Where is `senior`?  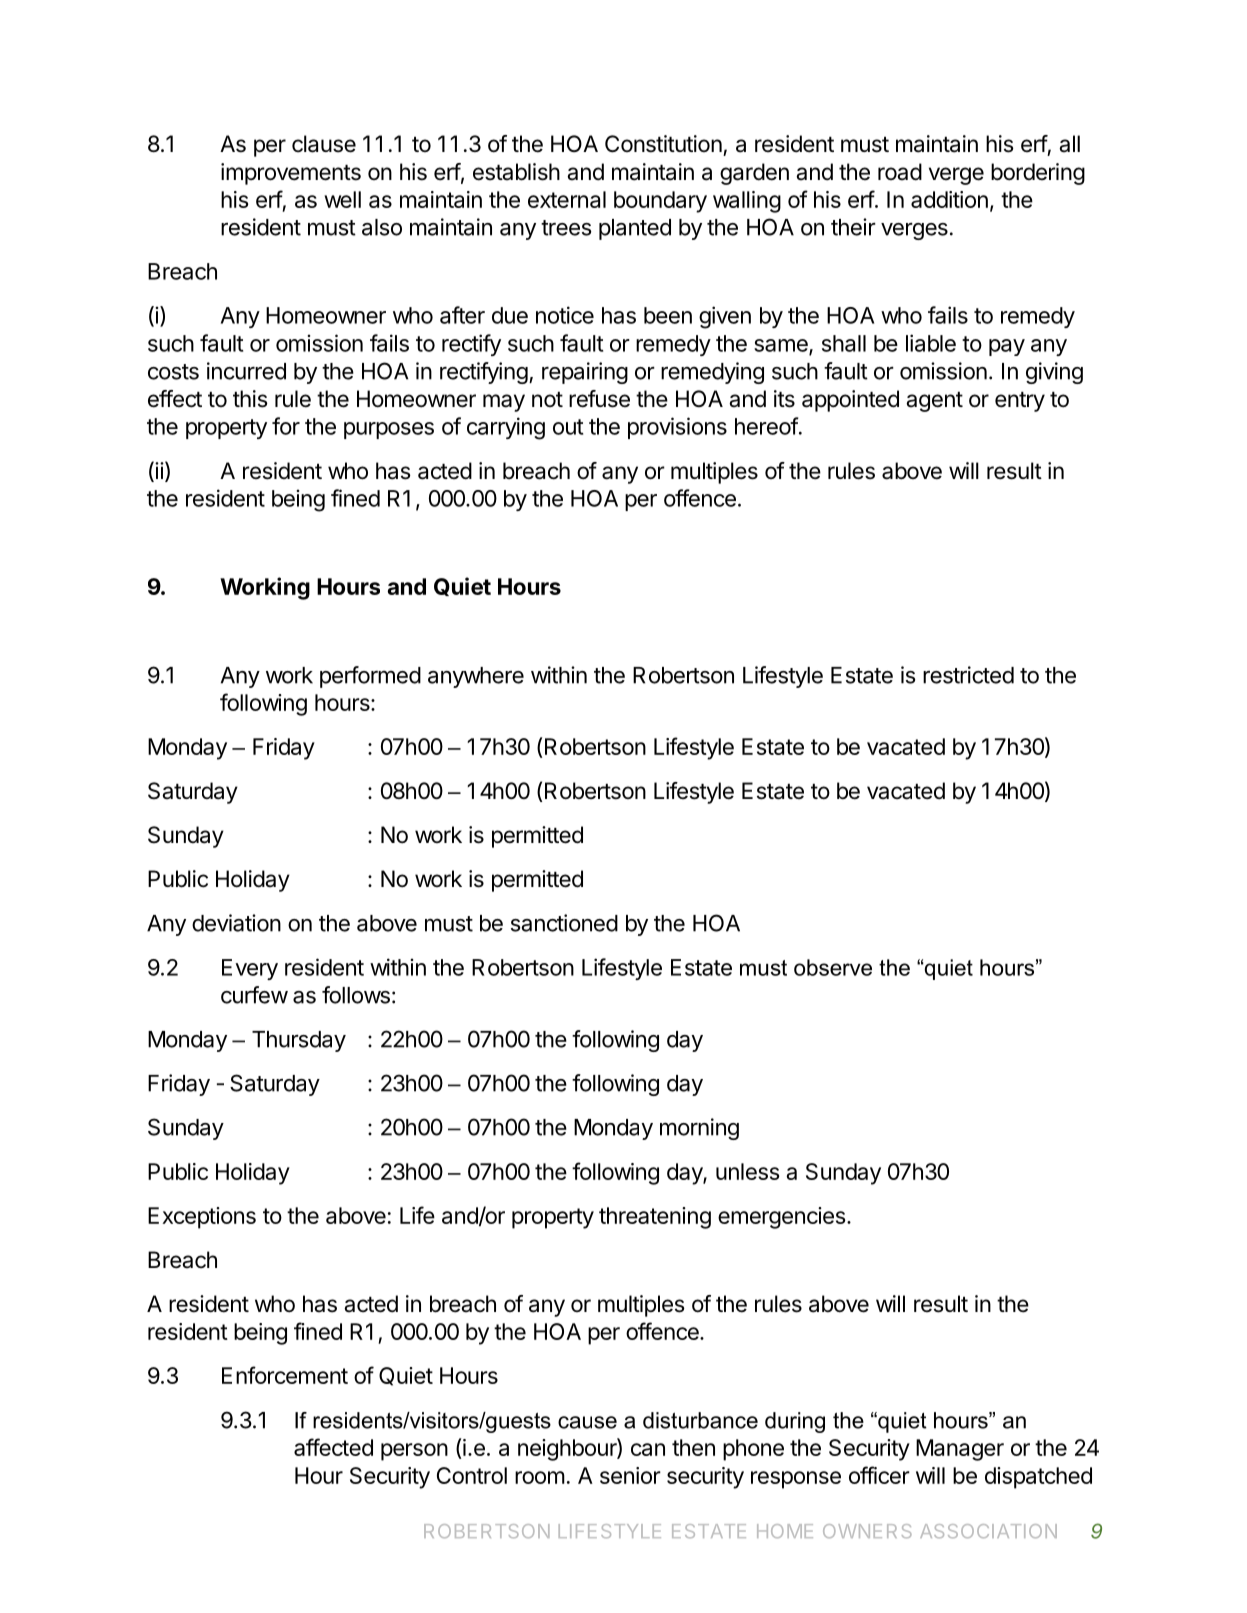
senior is located at coordinates (630, 1475).
